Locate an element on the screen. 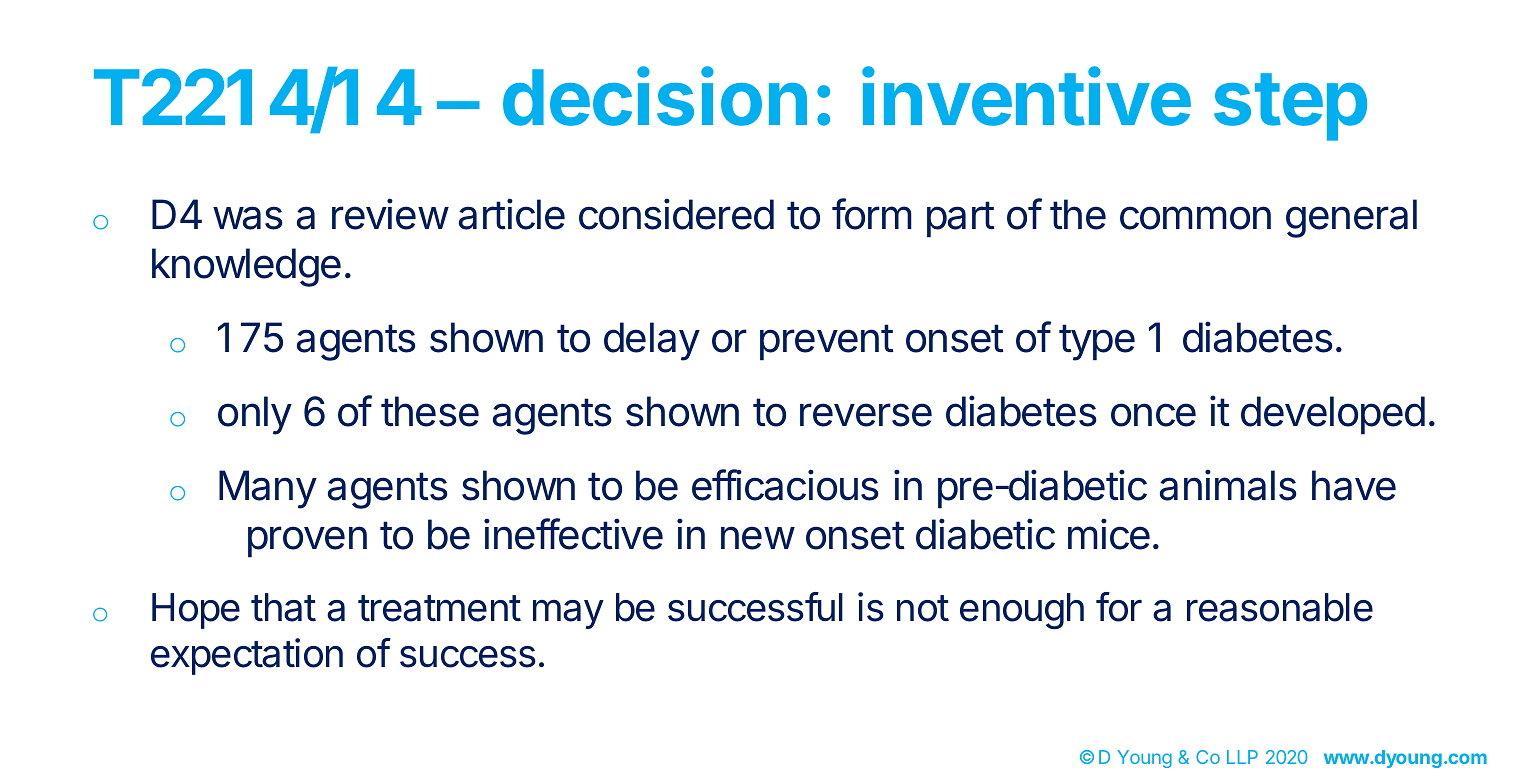 This screenshot has height=784, width=1533. new is located at coordinates (758, 538).
